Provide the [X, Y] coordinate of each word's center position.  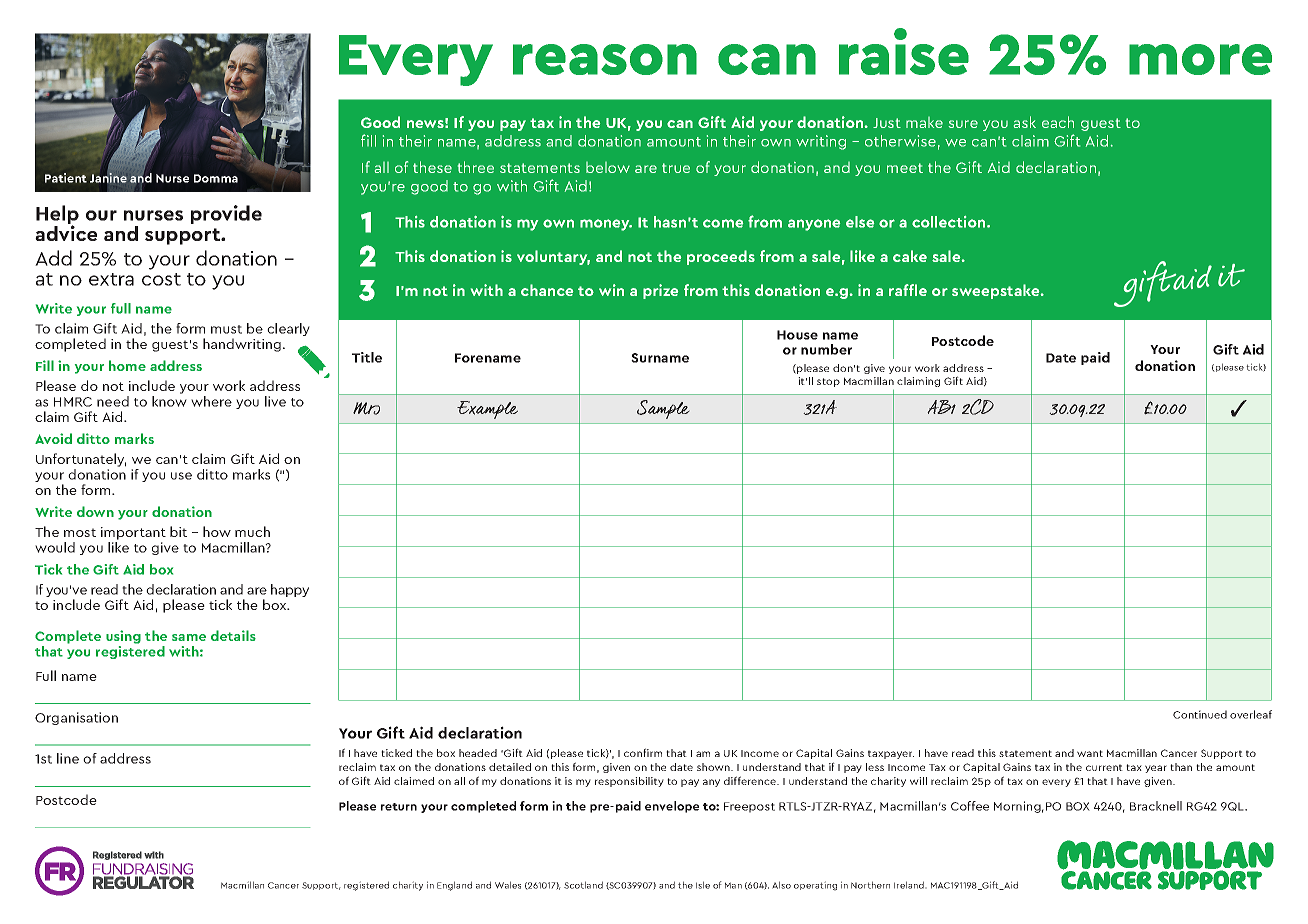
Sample [663, 409]
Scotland [583, 885]
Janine [108, 178]
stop [828, 382]
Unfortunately [81, 460]
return [399, 807]
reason [605, 59]
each [1058, 122]
